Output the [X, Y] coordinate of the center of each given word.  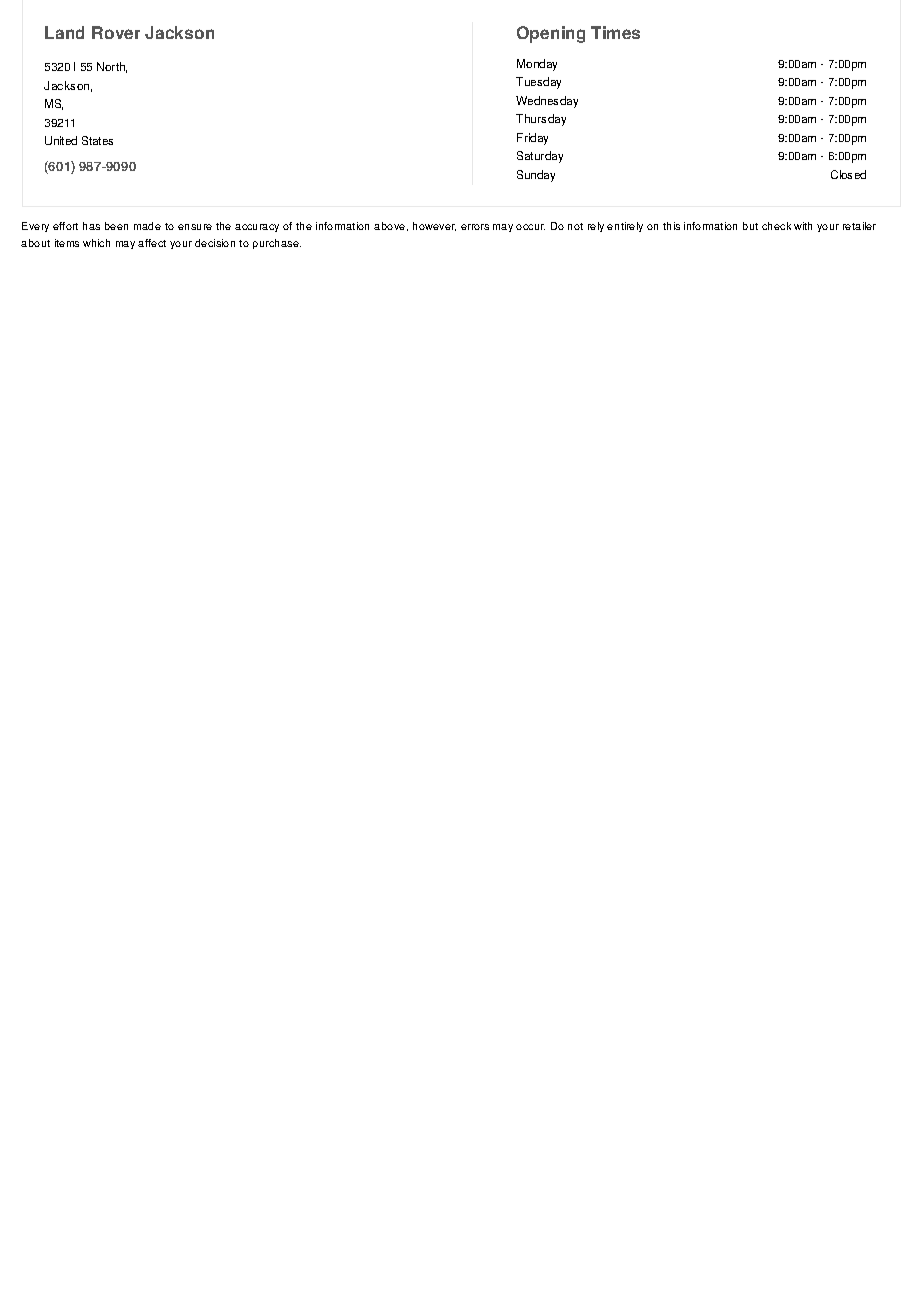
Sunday [536, 176]
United [61, 140]
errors [475, 227]
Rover [116, 32]
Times [615, 32]
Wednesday [547, 102]
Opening [551, 34]
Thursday [541, 120]
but [750, 226]
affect [152, 243]
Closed [848, 174]
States [97, 140]
